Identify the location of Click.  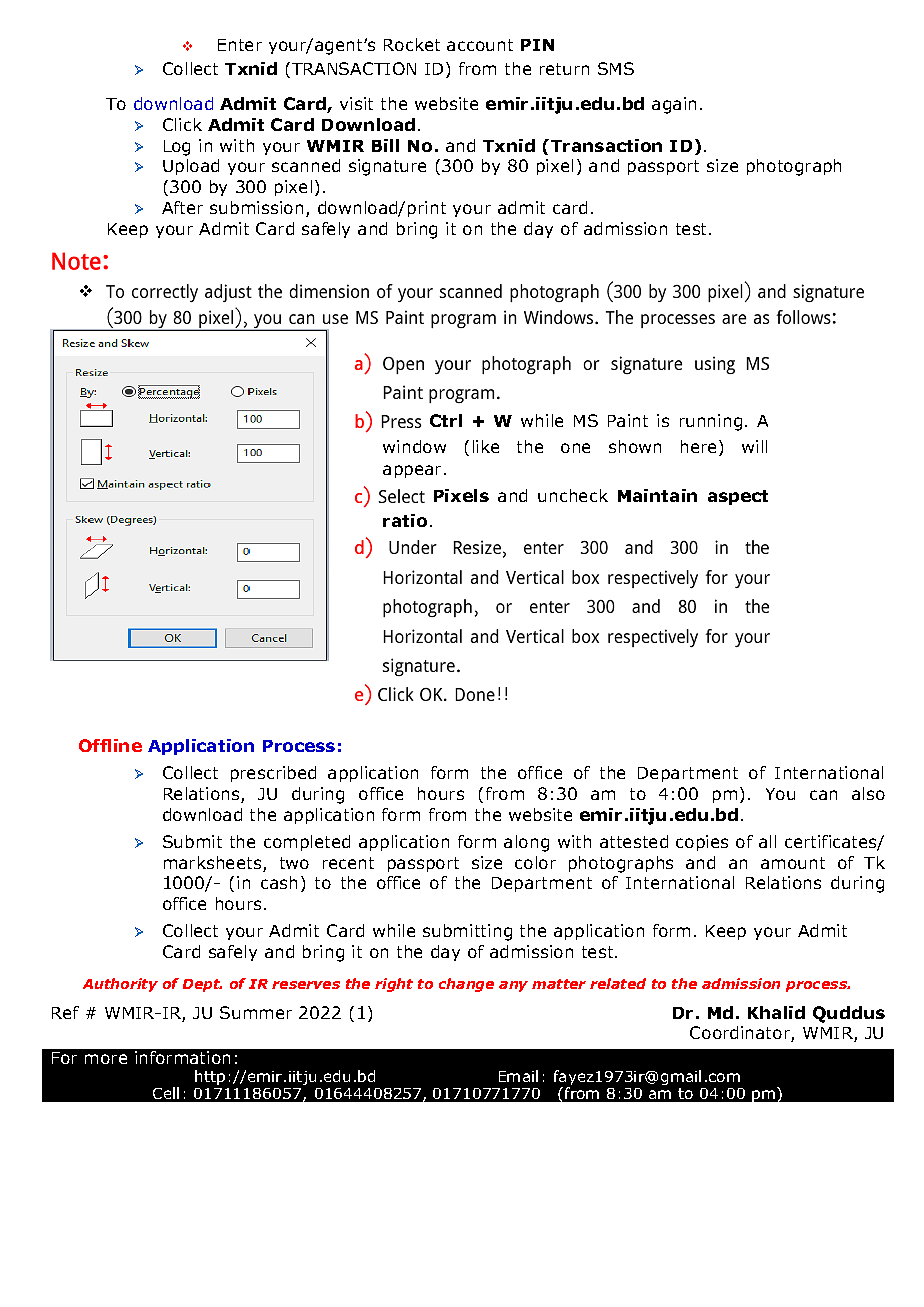
(182, 124).
